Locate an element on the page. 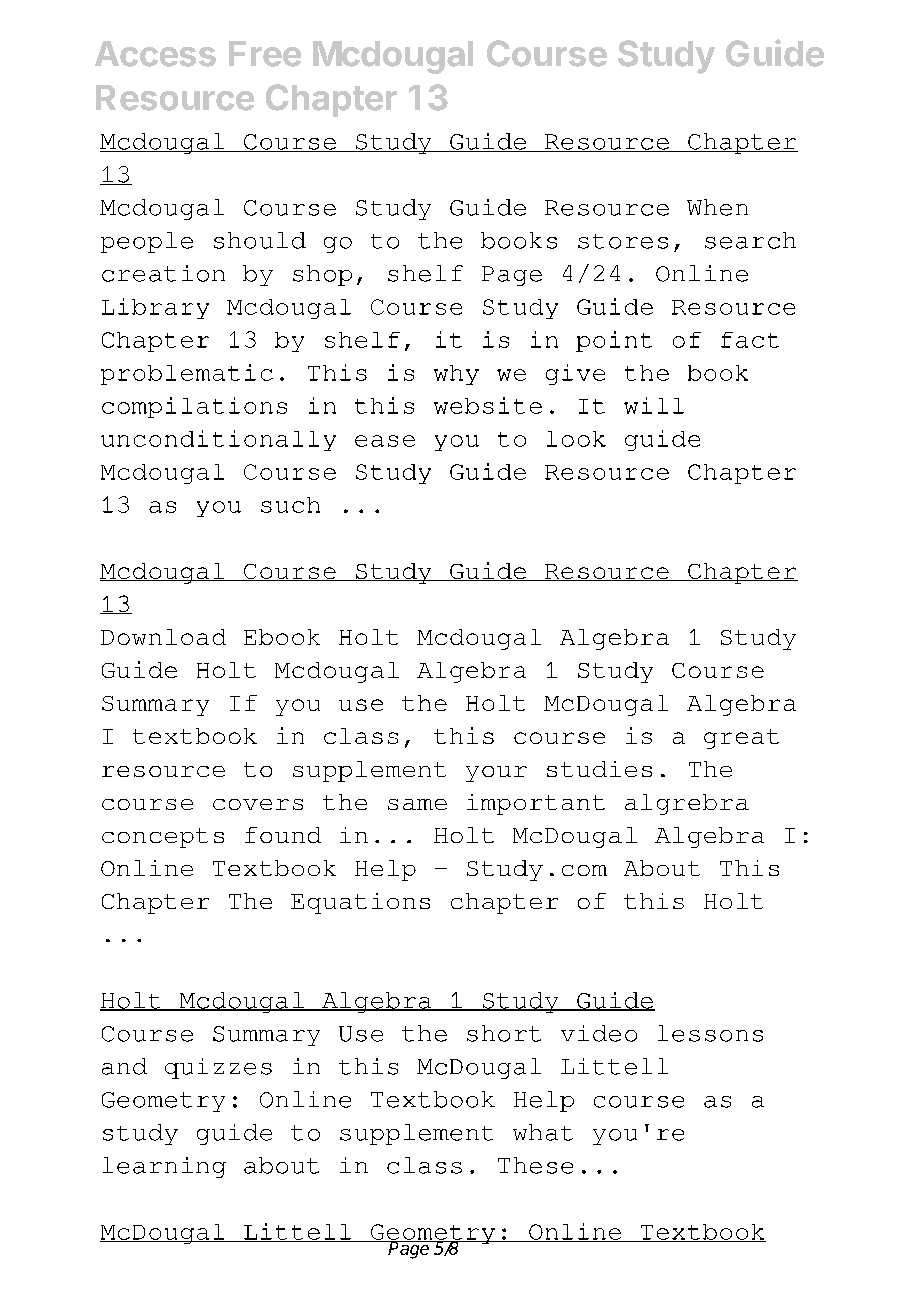 This document has width=924, height=1311. studies is located at coordinates (599, 769).
